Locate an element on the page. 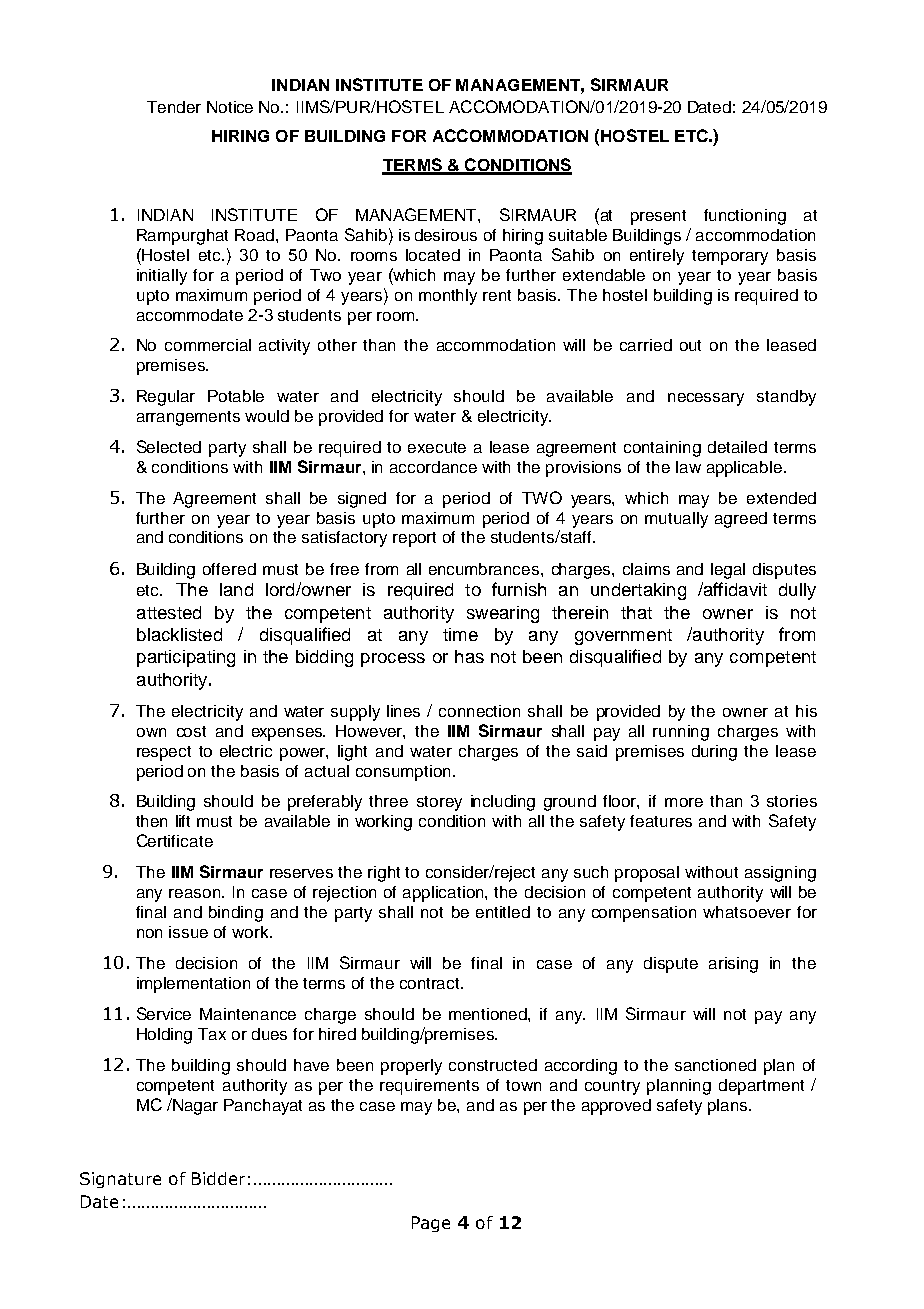 The height and width of the page is (1309, 924). Page is located at coordinates (431, 1224).
